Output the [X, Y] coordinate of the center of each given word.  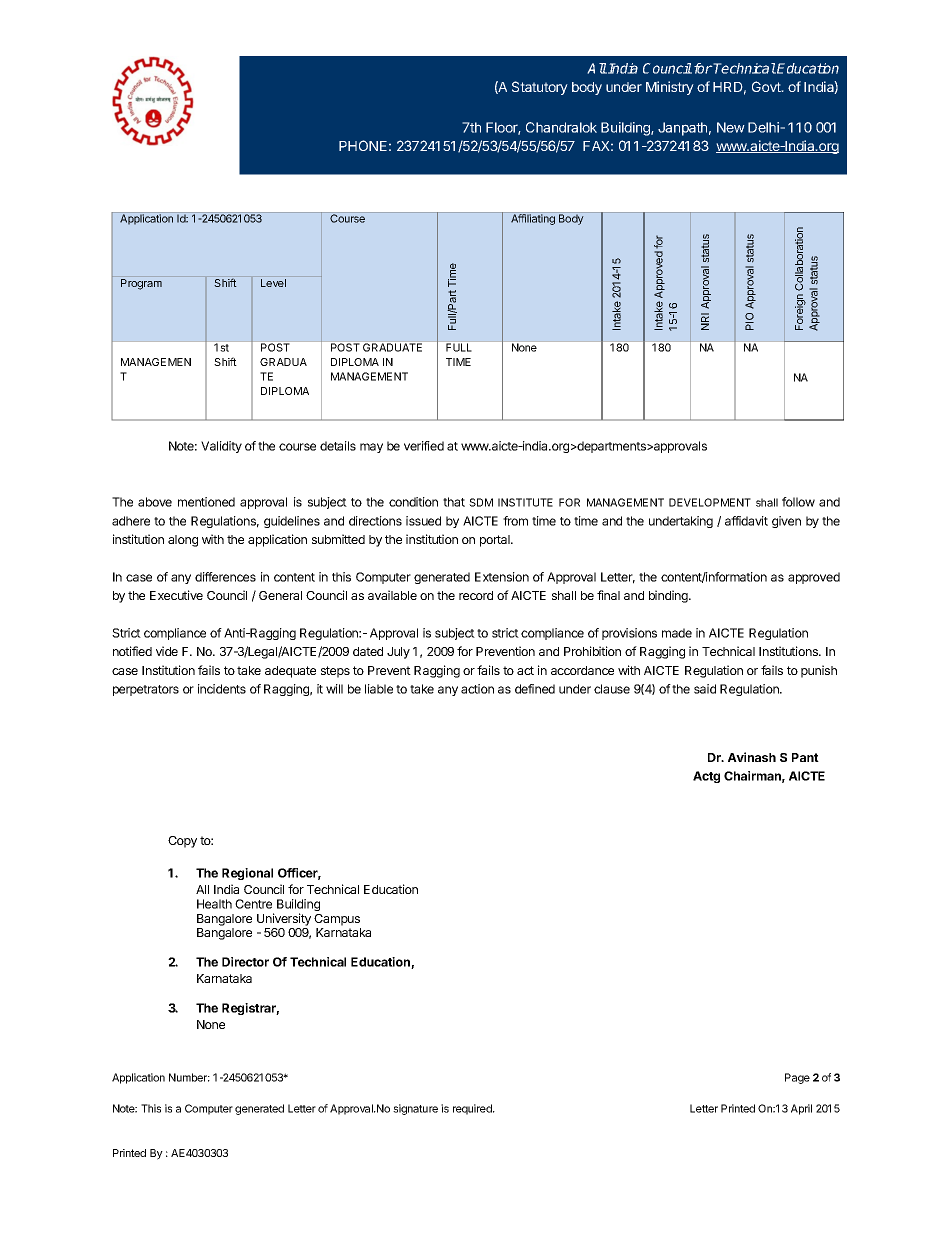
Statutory [540, 88]
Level [273, 283]
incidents [222, 689]
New [731, 127]
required [473, 1109]
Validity [221, 447]
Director [245, 962]
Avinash [752, 757]
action [477, 689]
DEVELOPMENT [710, 502]
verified [424, 446]
